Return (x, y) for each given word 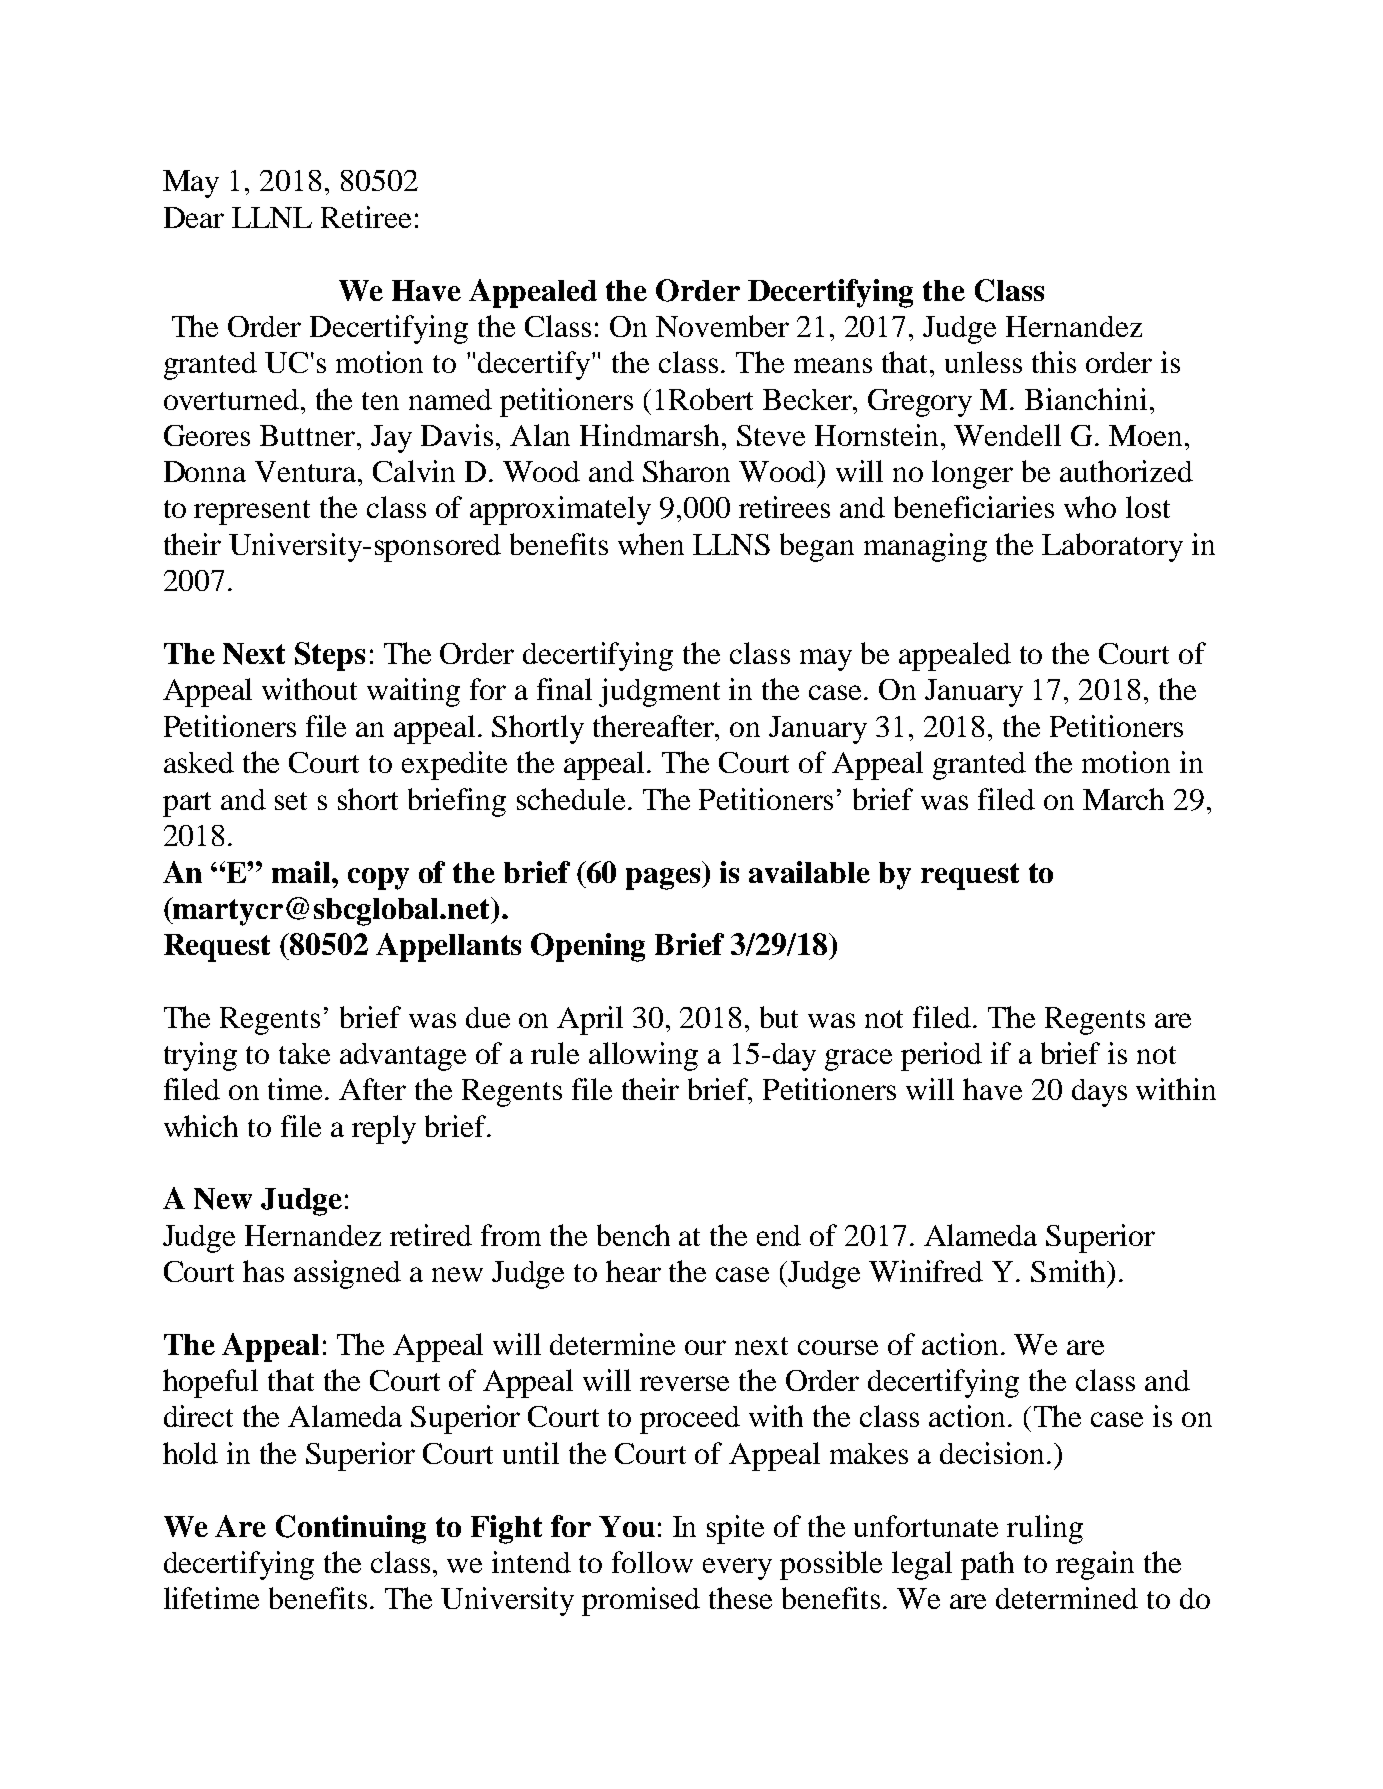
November (722, 326)
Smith (1069, 1271)
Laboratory (1112, 547)
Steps (330, 656)
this (1054, 362)
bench (633, 1235)
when (651, 544)
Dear (194, 217)
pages (664, 879)
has (263, 1271)
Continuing (351, 1529)
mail (302, 872)
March (1123, 799)
